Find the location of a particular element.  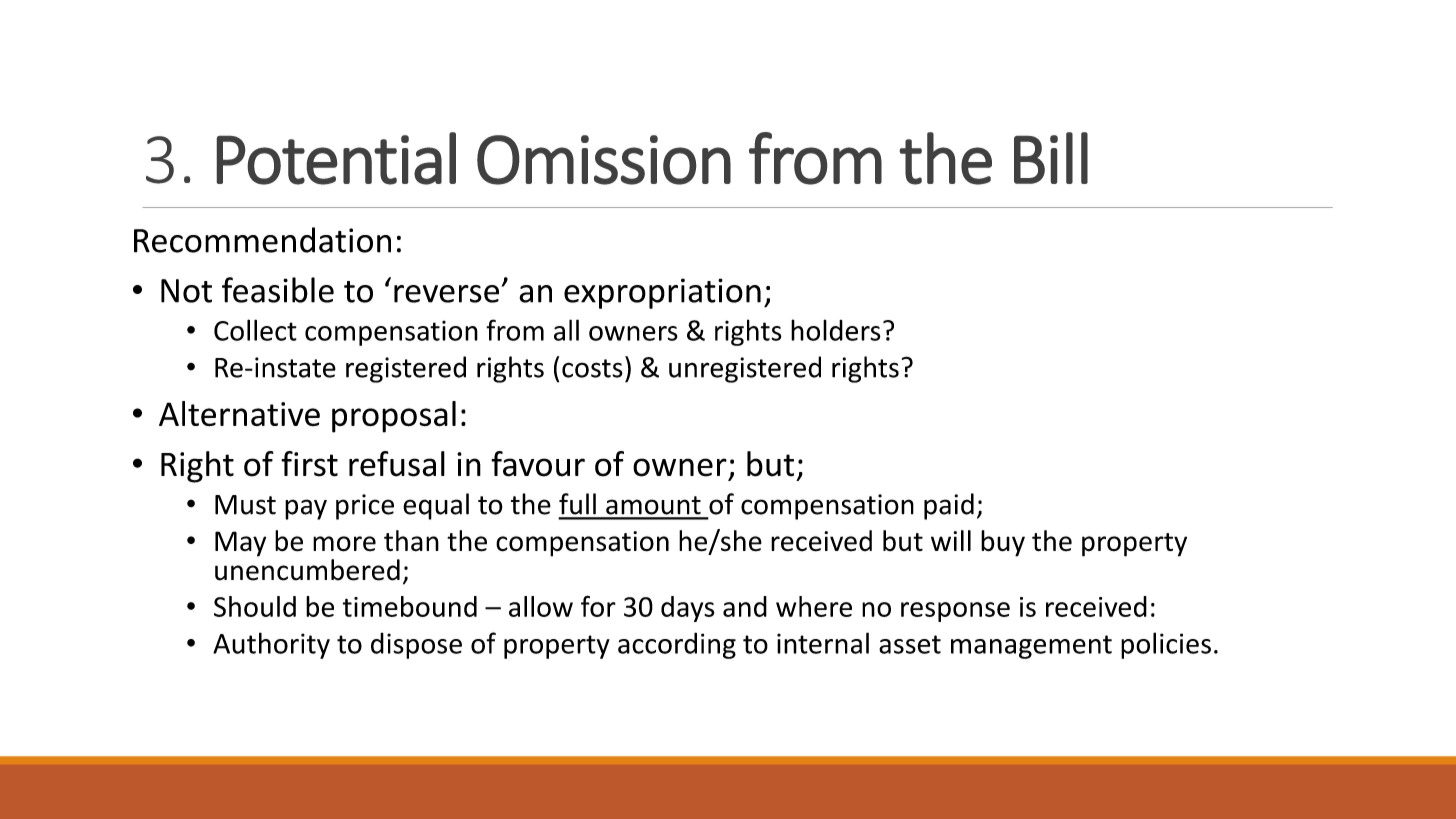

Authority is located at coordinates (271, 645).
